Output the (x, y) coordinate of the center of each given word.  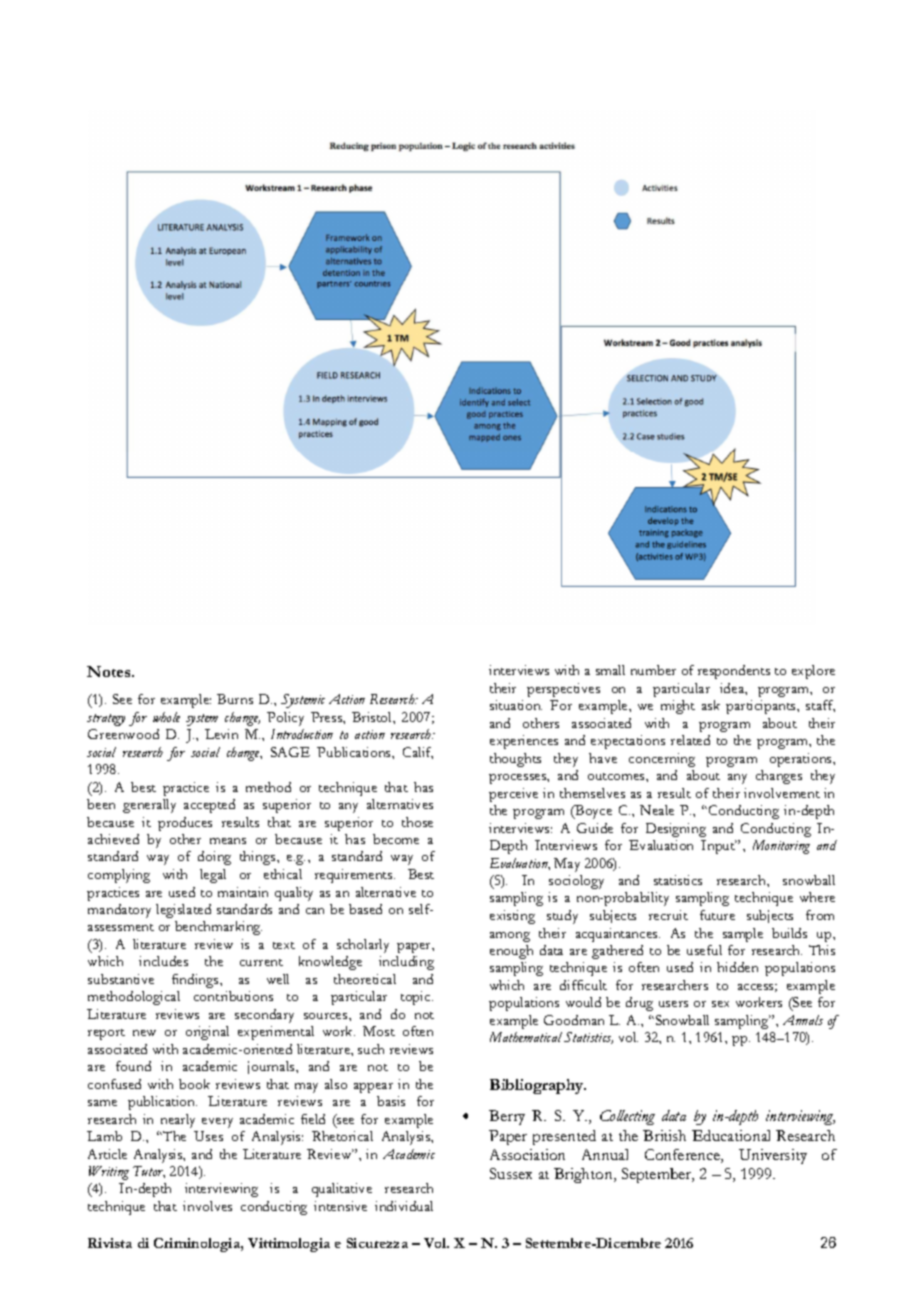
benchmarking (218, 928)
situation (516, 705)
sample (743, 935)
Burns (235, 699)
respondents (734, 672)
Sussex (511, 1173)
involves (207, 1206)
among (510, 937)
